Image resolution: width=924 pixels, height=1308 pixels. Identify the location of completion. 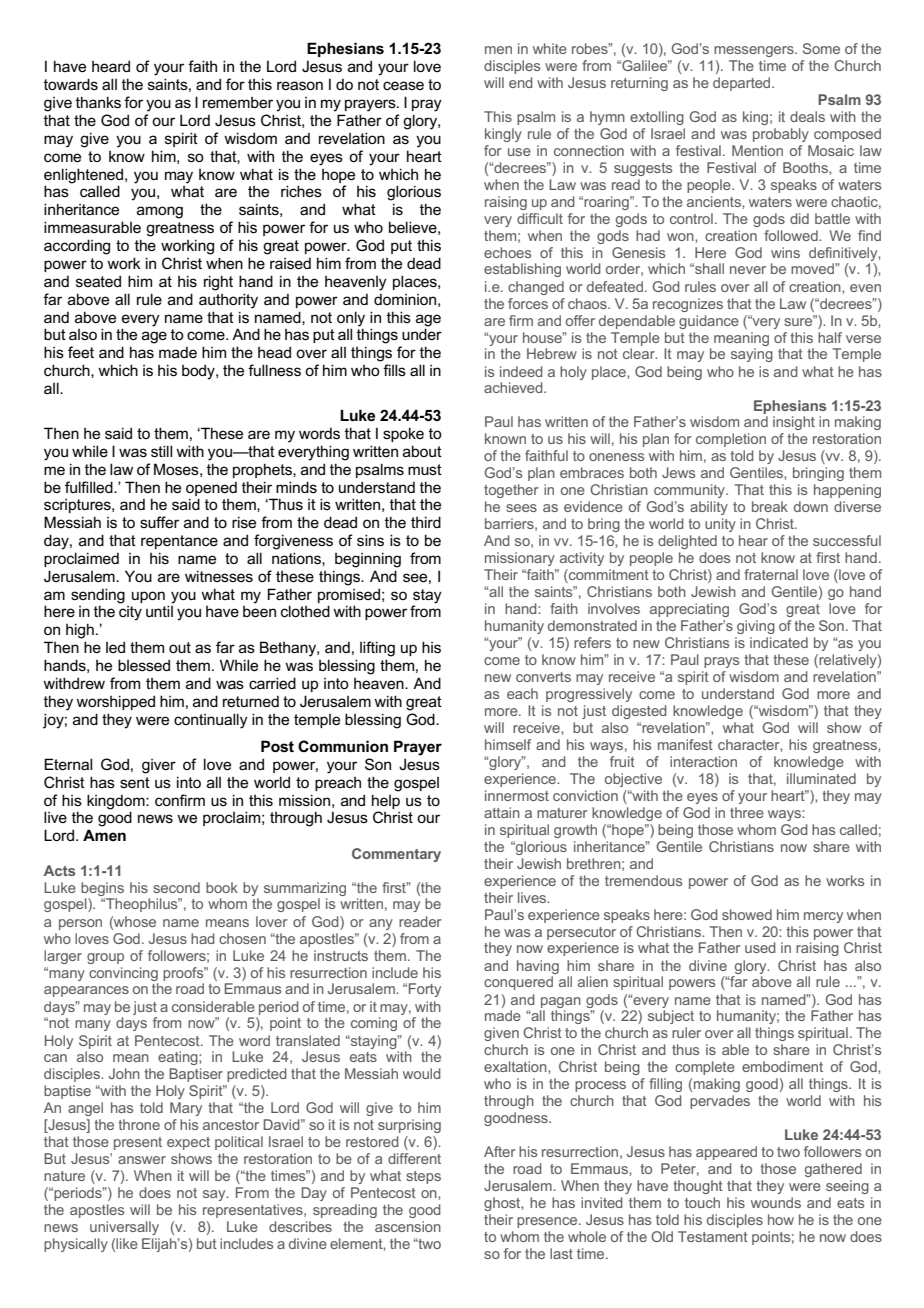
(731, 440).
